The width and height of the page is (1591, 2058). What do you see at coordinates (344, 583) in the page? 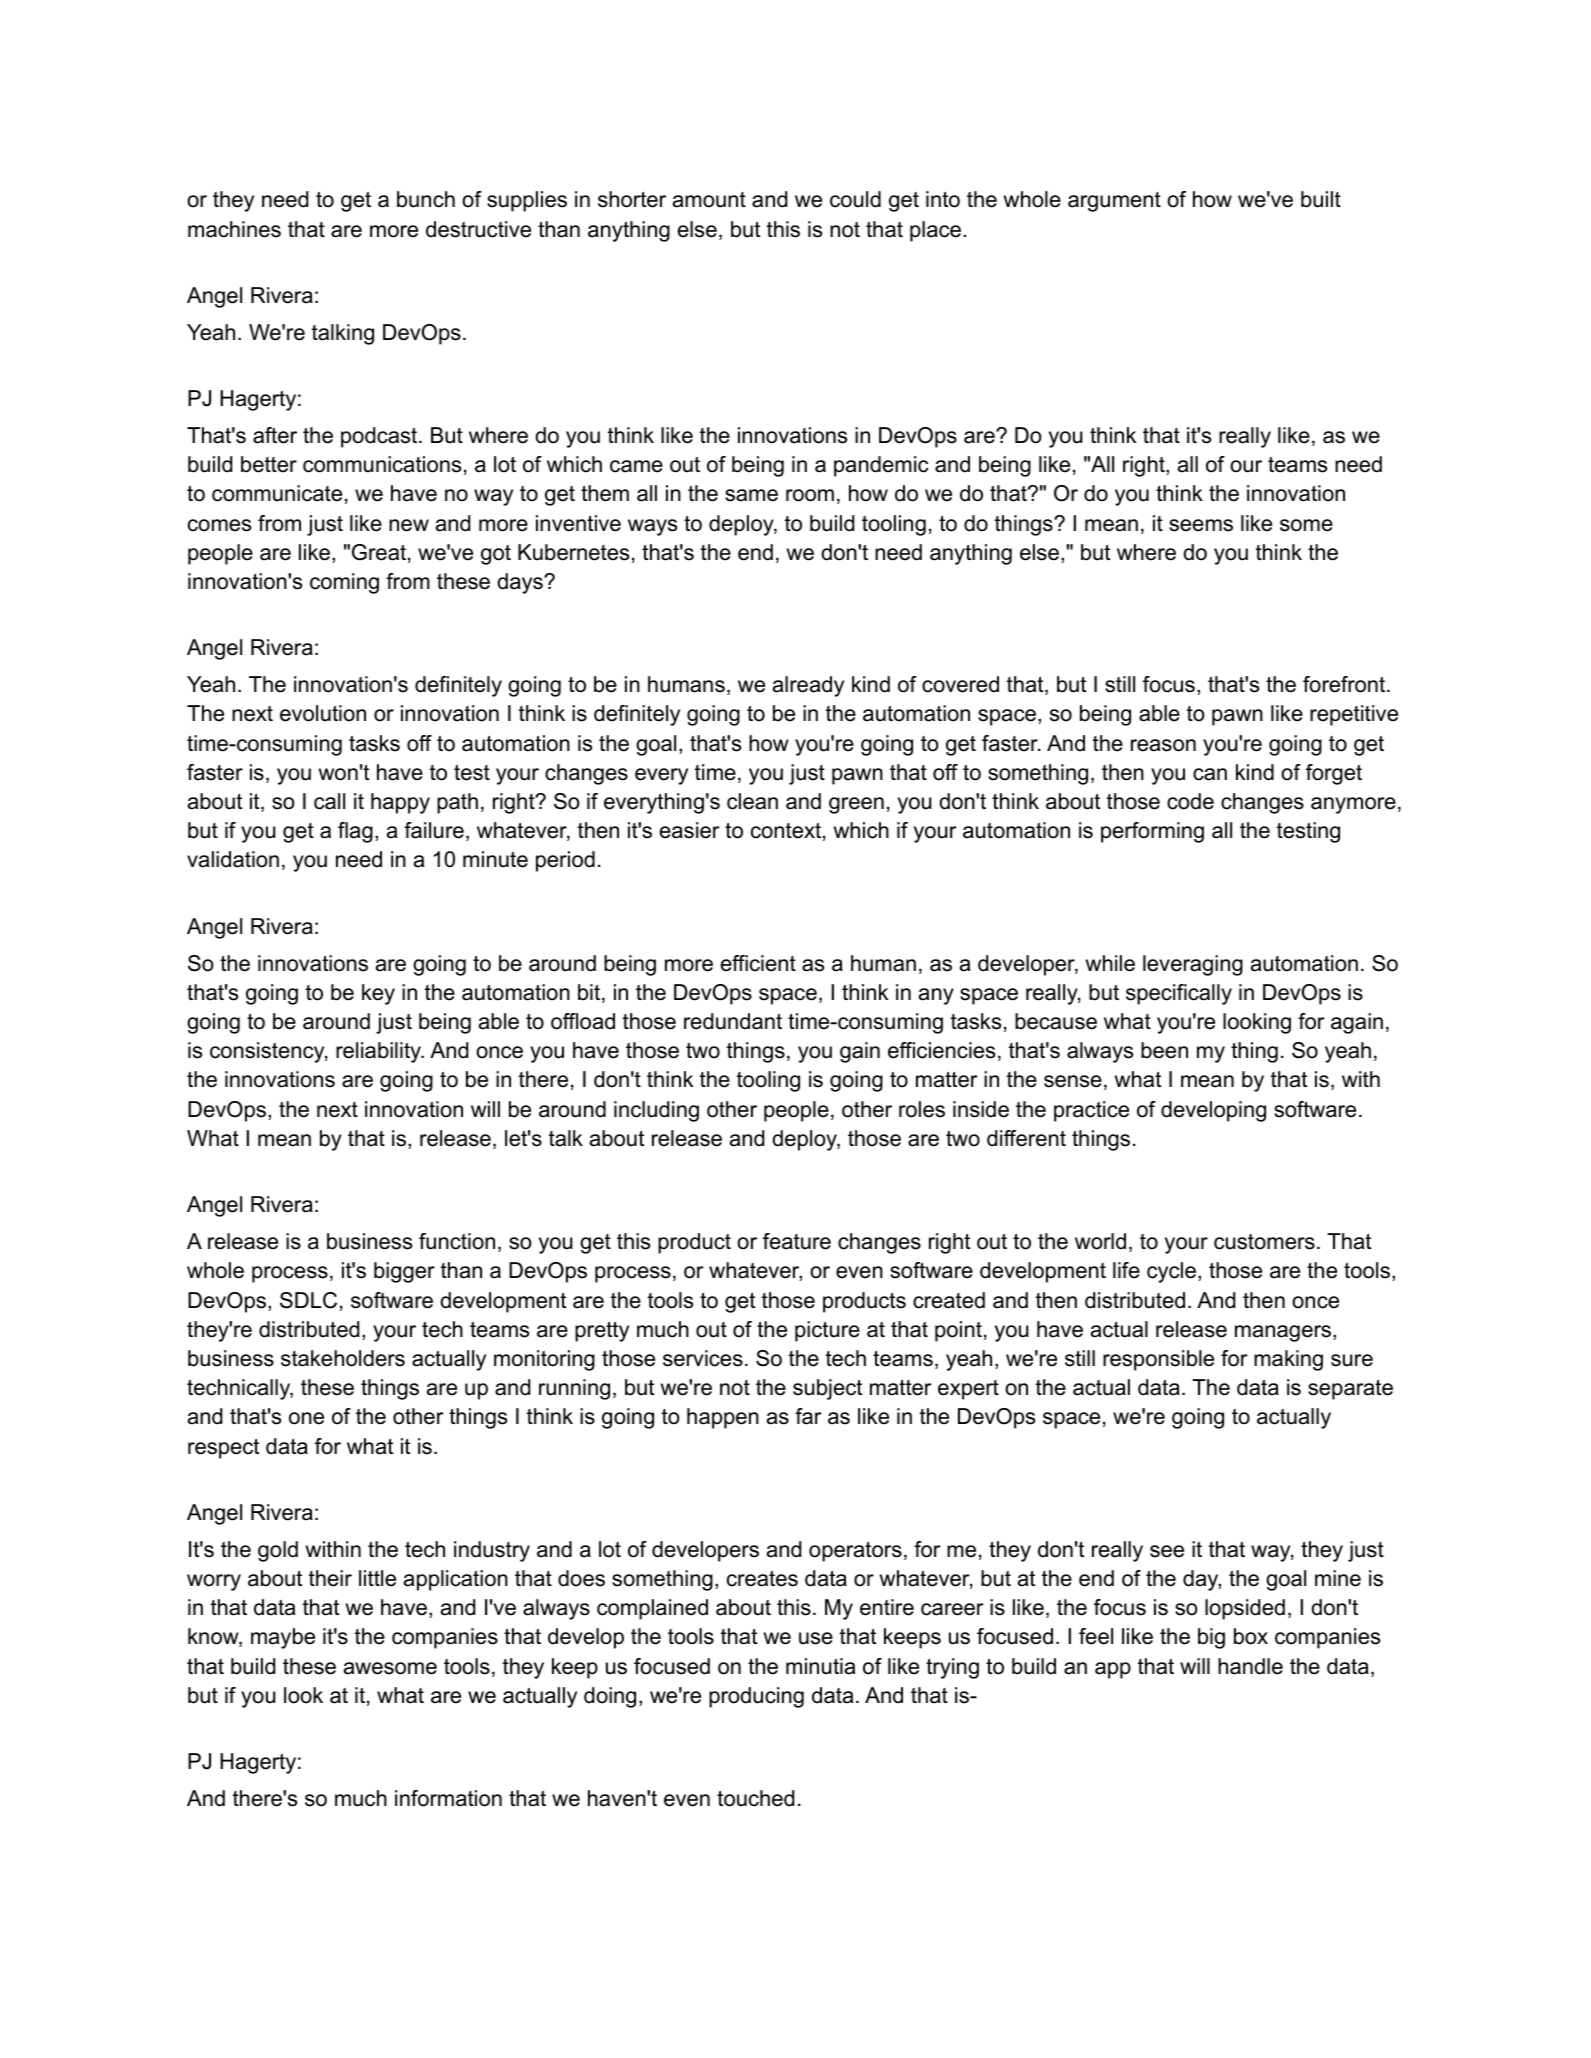
I see `coming` at bounding box center [344, 583].
